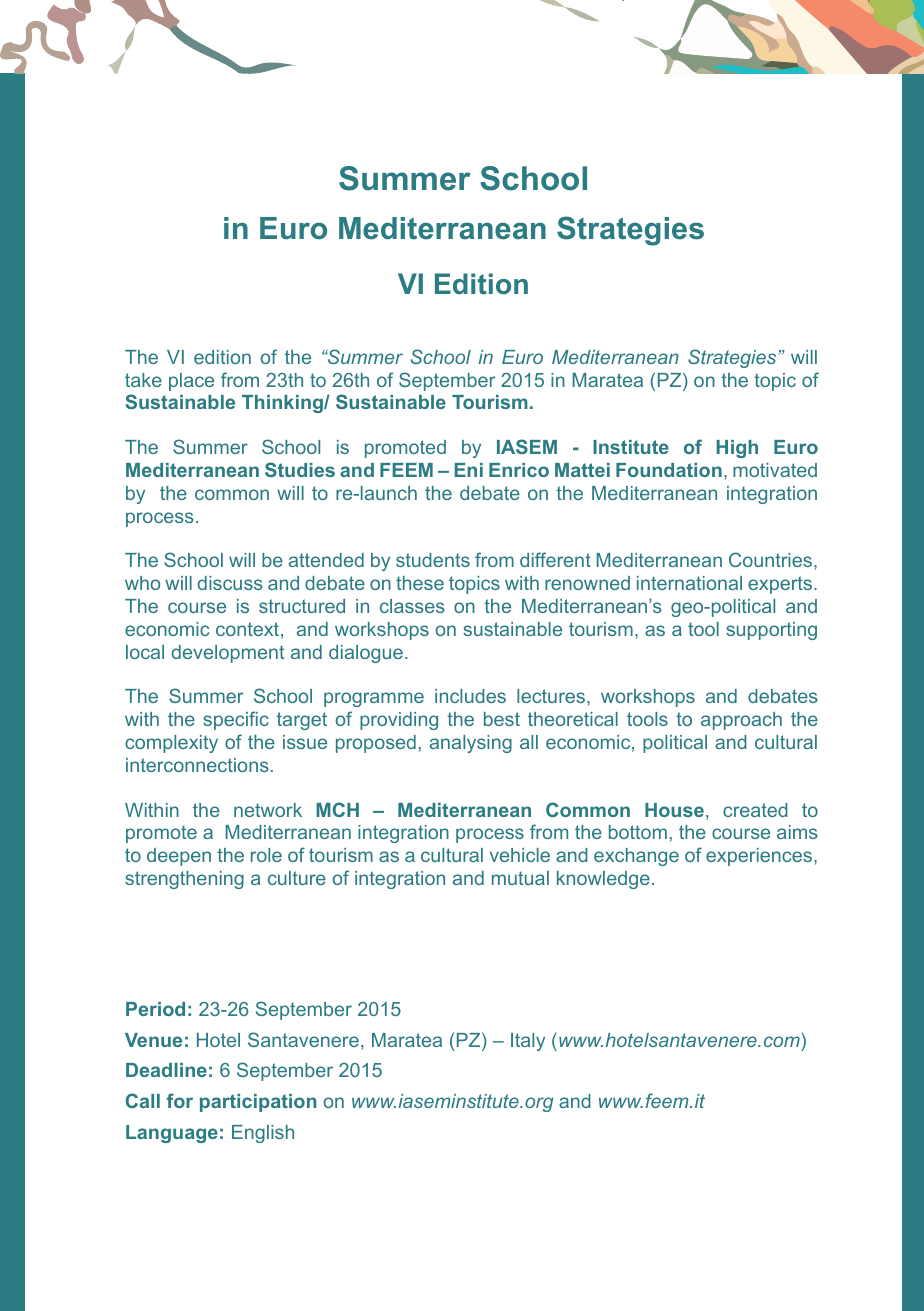 This screenshot has width=924, height=1311. I want to click on participation, so click(258, 1103).
